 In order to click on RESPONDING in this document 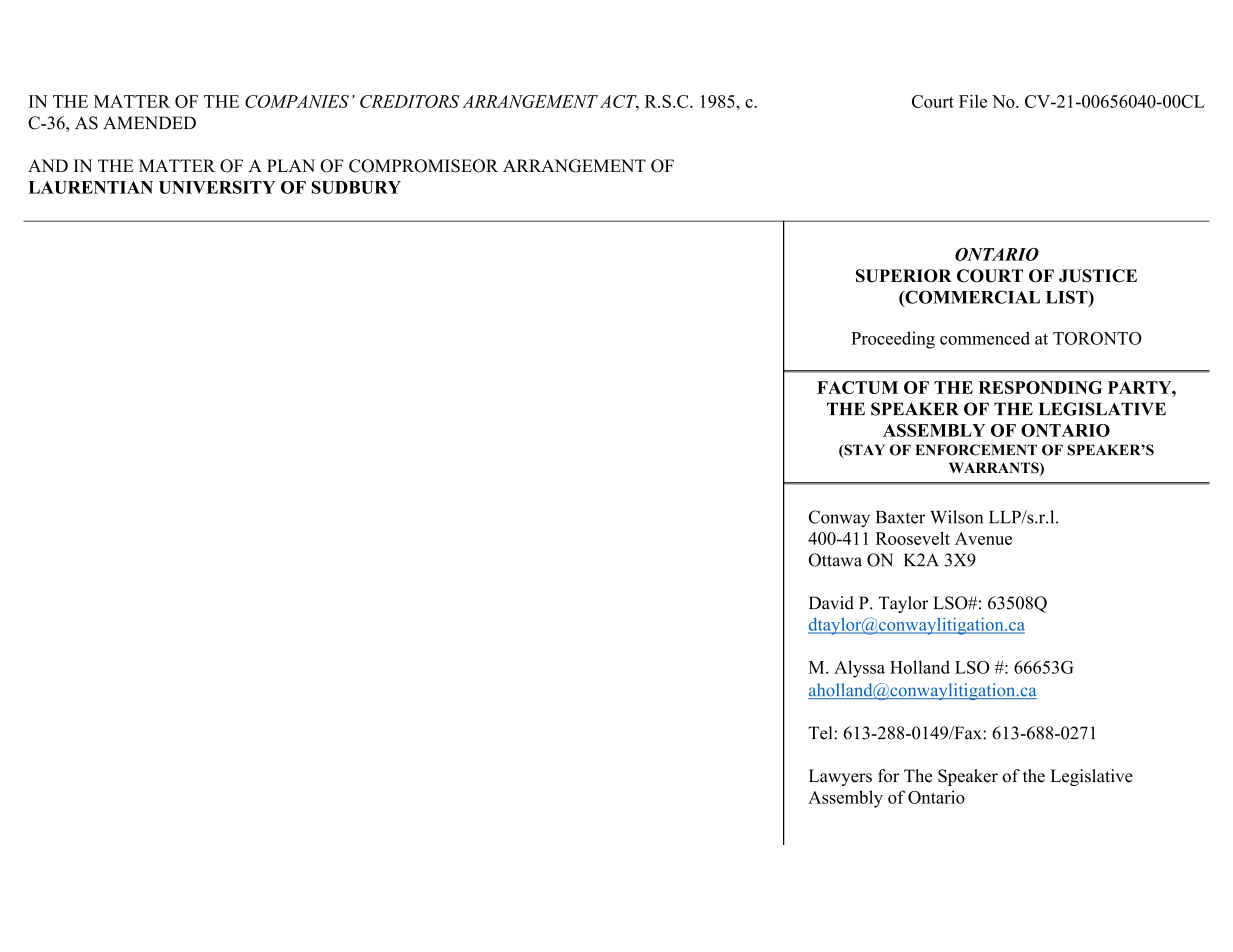, I will do `click(1040, 387)`.
